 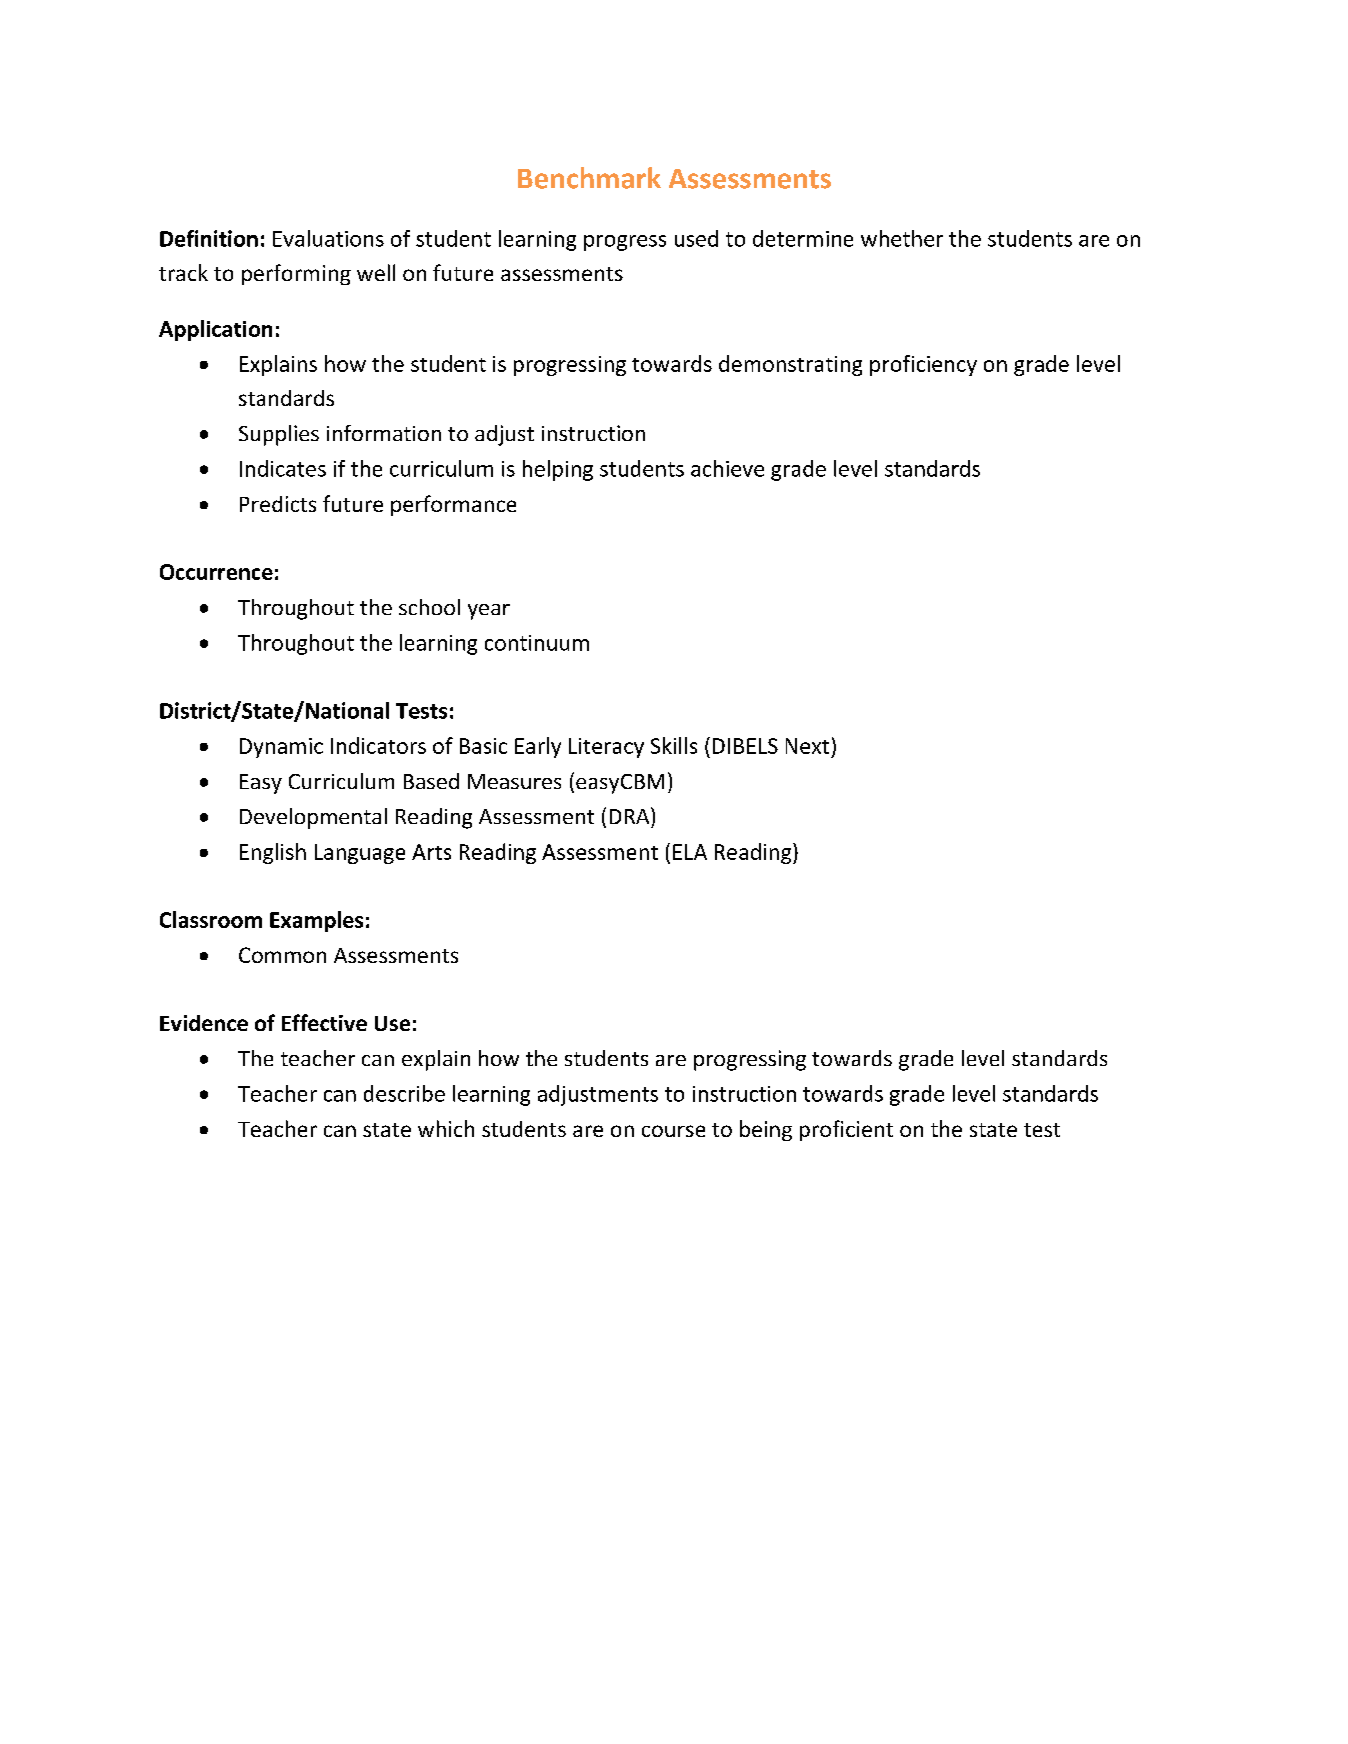 What do you see at coordinates (558, 470) in the screenshot?
I see `helping` at bounding box center [558, 470].
